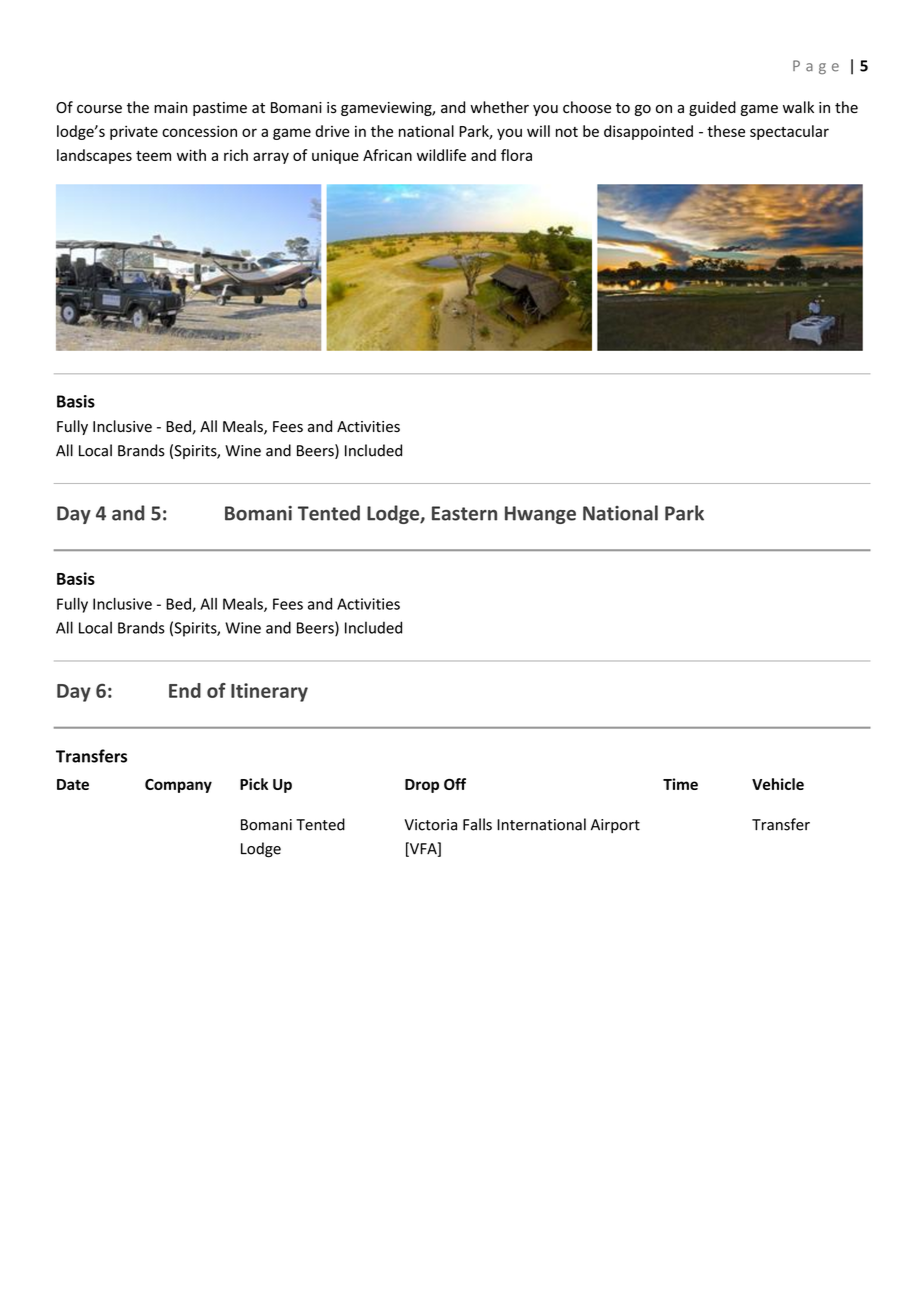 This screenshot has height=1308, width=924. What do you see at coordinates (464, 513) in the screenshot?
I see `Eastern` at bounding box center [464, 513].
